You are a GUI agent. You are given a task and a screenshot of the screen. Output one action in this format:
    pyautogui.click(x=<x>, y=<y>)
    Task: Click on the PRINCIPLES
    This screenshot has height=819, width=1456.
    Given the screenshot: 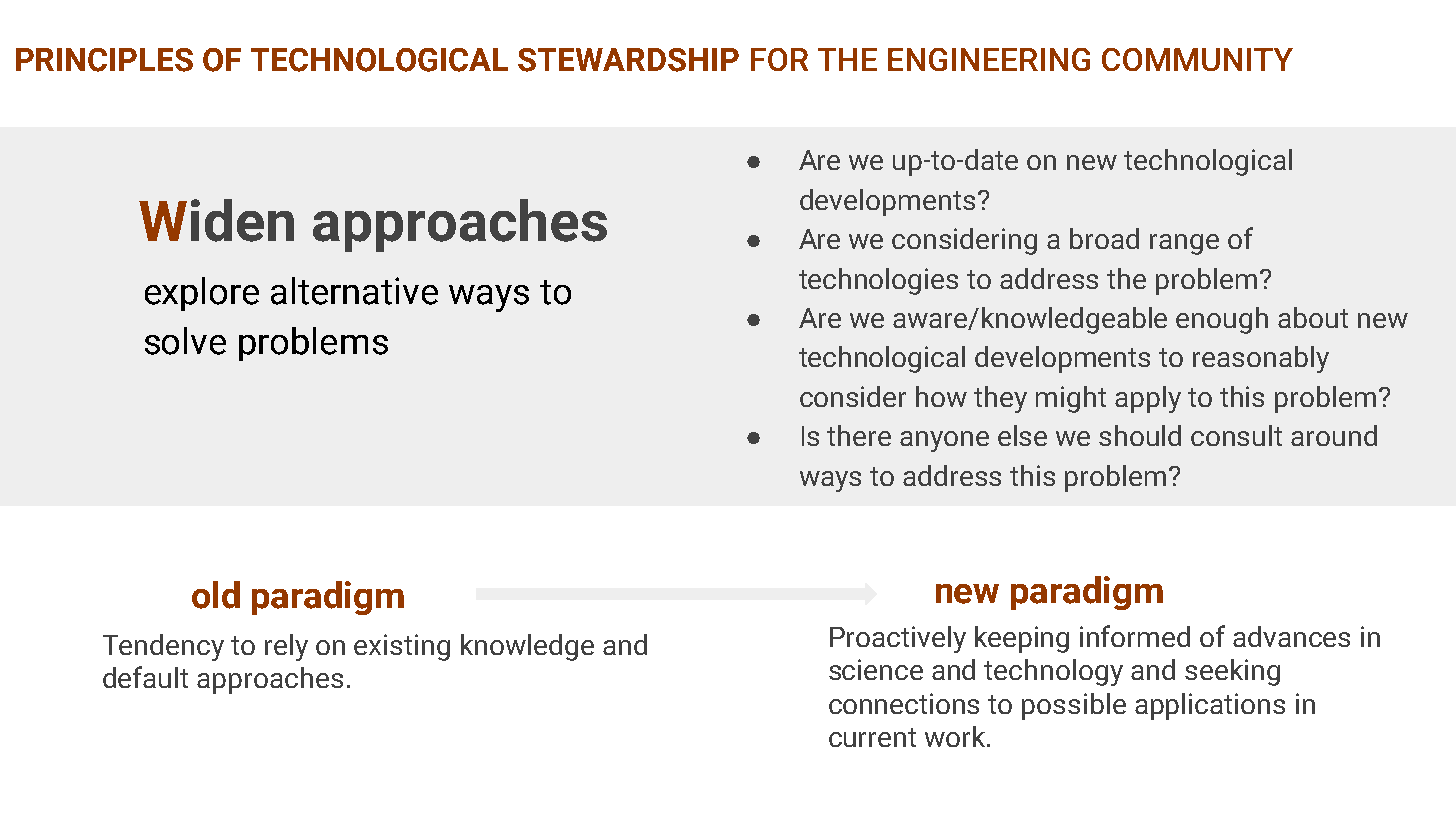 What is the action you would take?
    pyautogui.click(x=104, y=60)
